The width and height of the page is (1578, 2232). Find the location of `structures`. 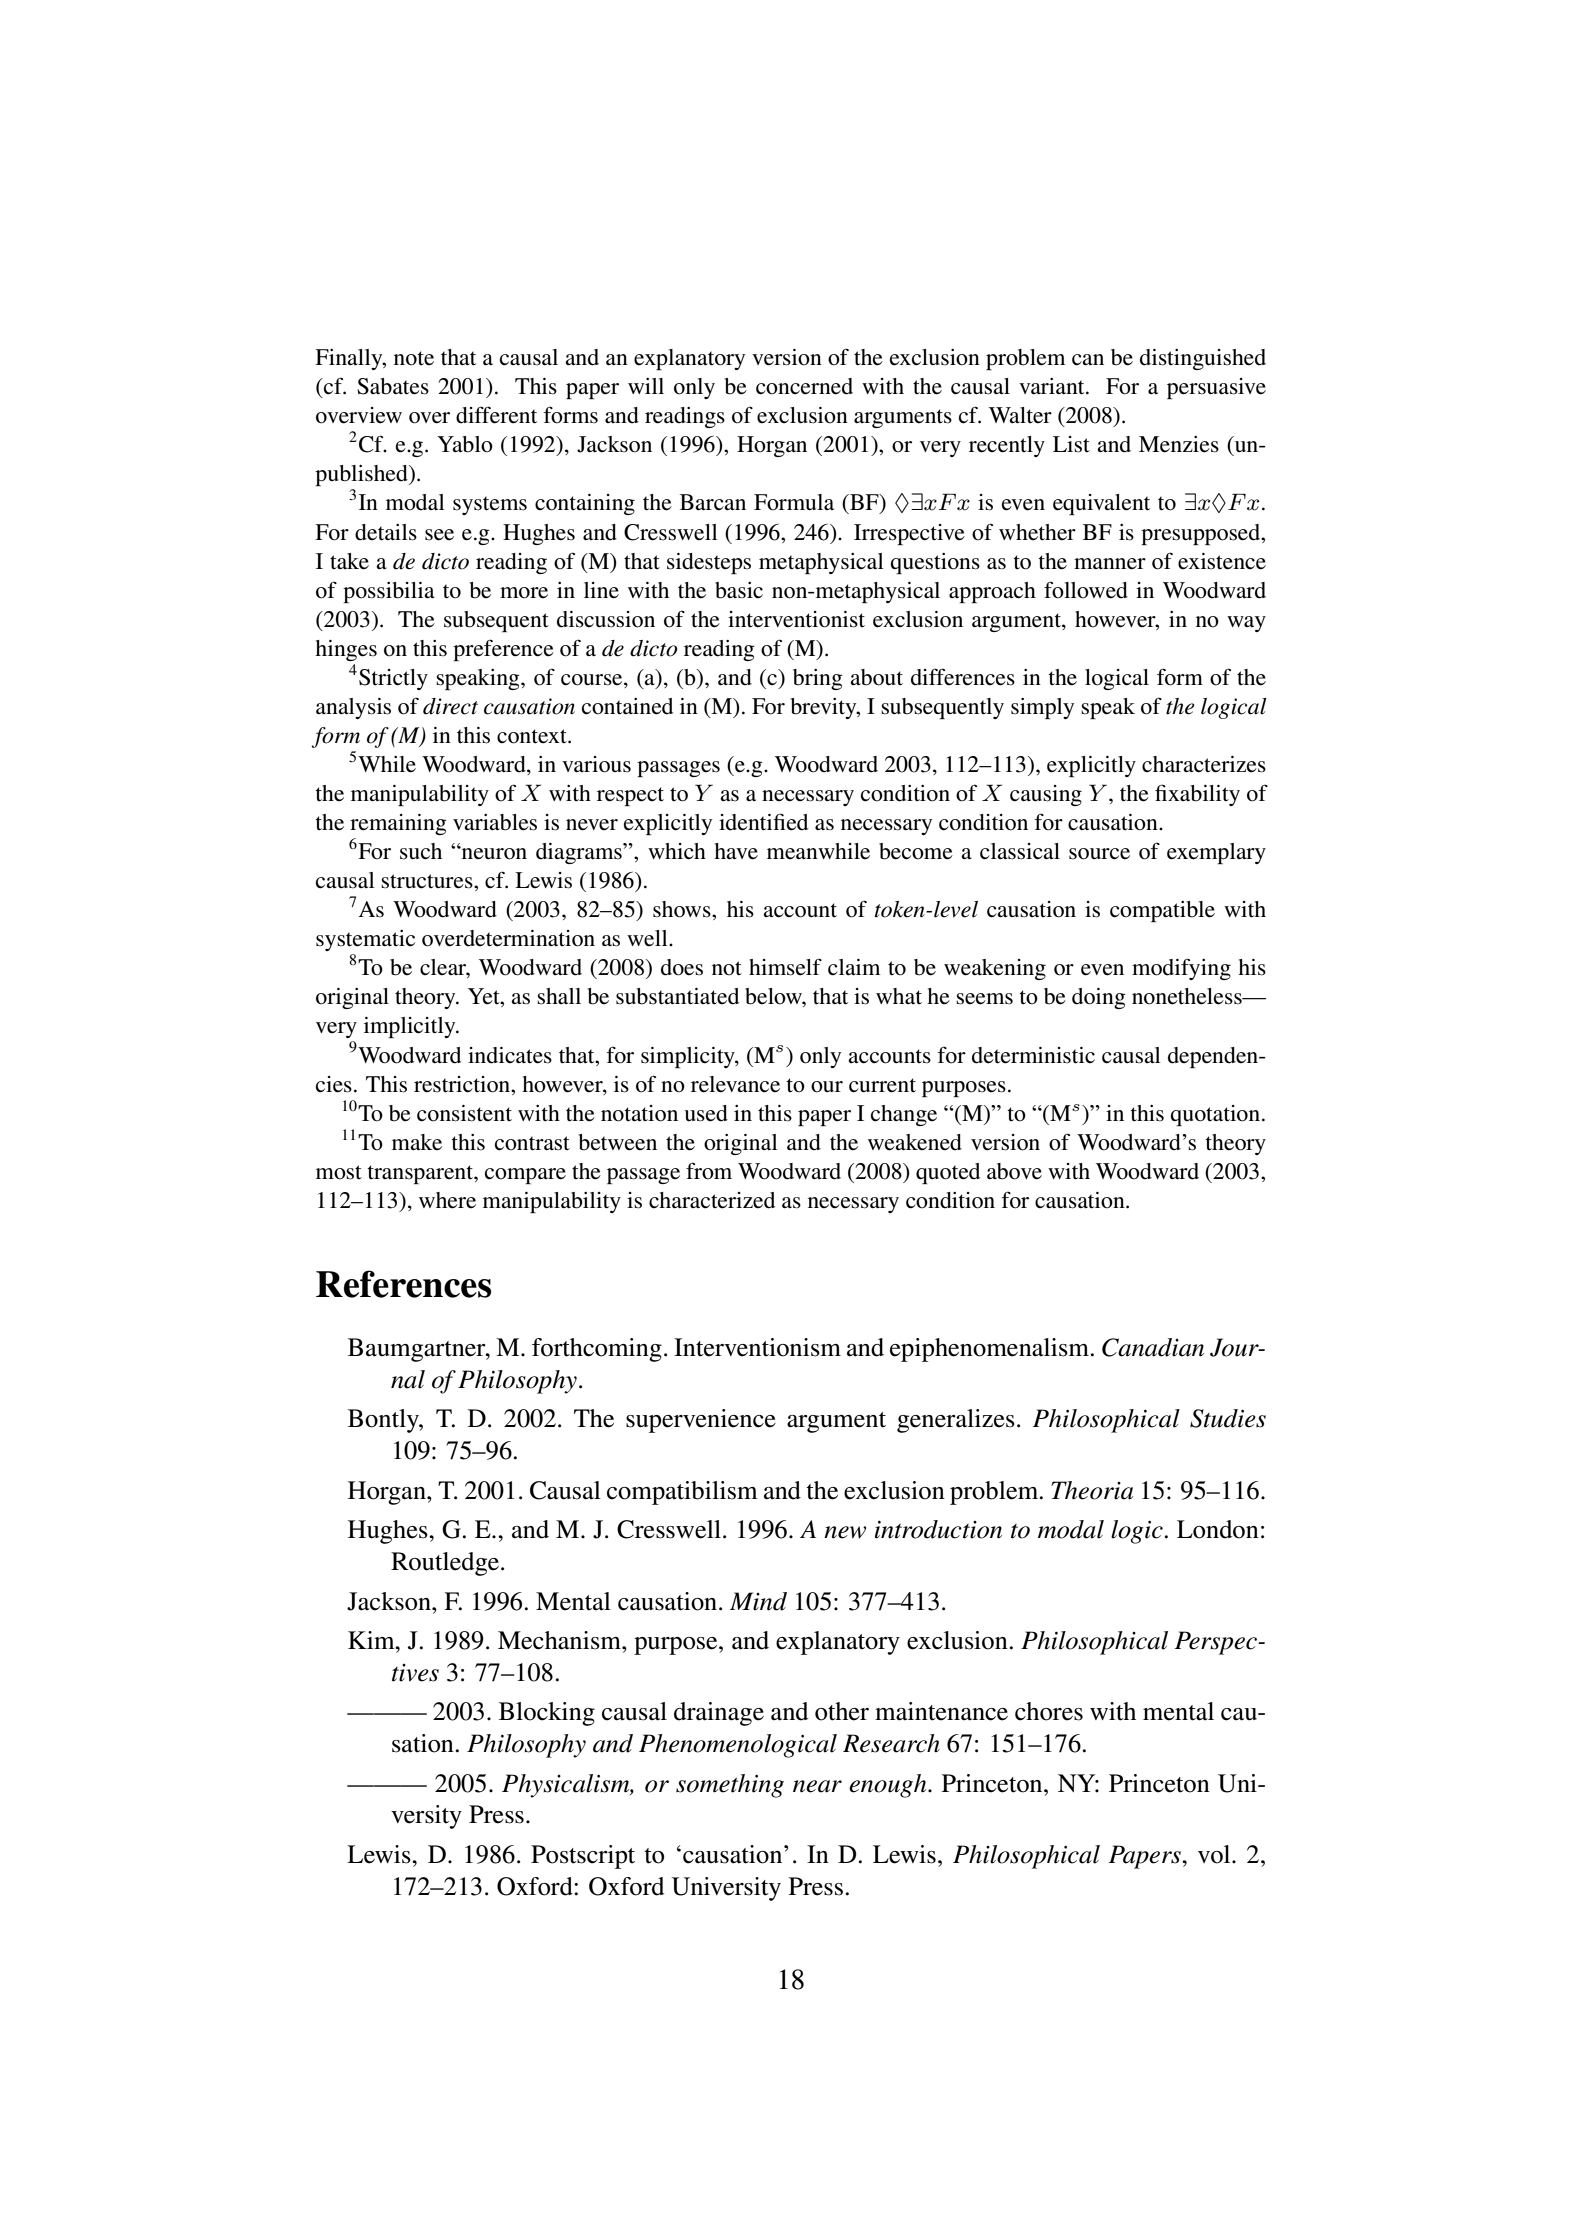

structures is located at coordinates (428, 881).
